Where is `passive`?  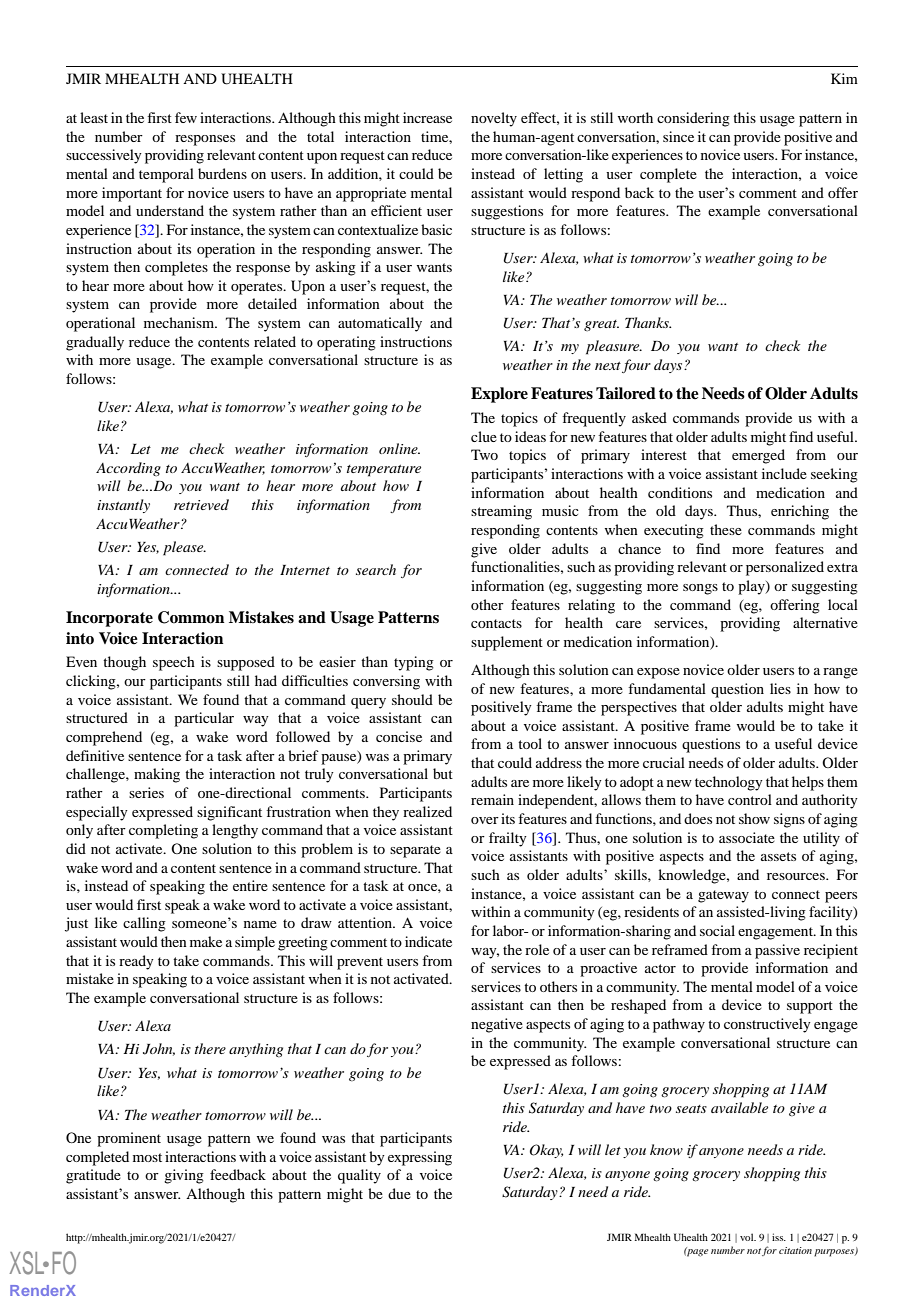 passive is located at coordinates (777, 951).
